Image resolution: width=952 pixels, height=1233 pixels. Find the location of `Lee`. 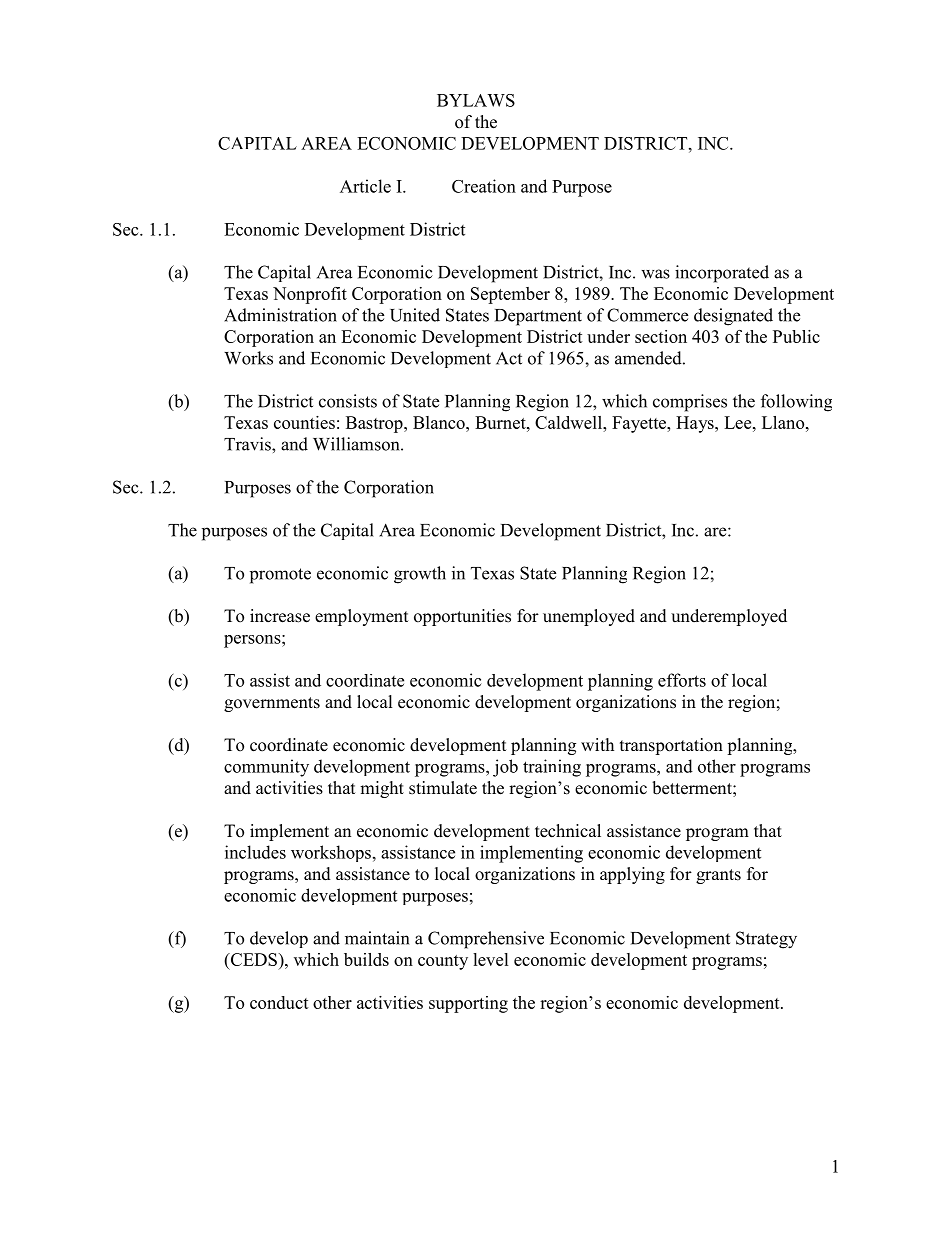

Lee is located at coordinates (739, 422).
